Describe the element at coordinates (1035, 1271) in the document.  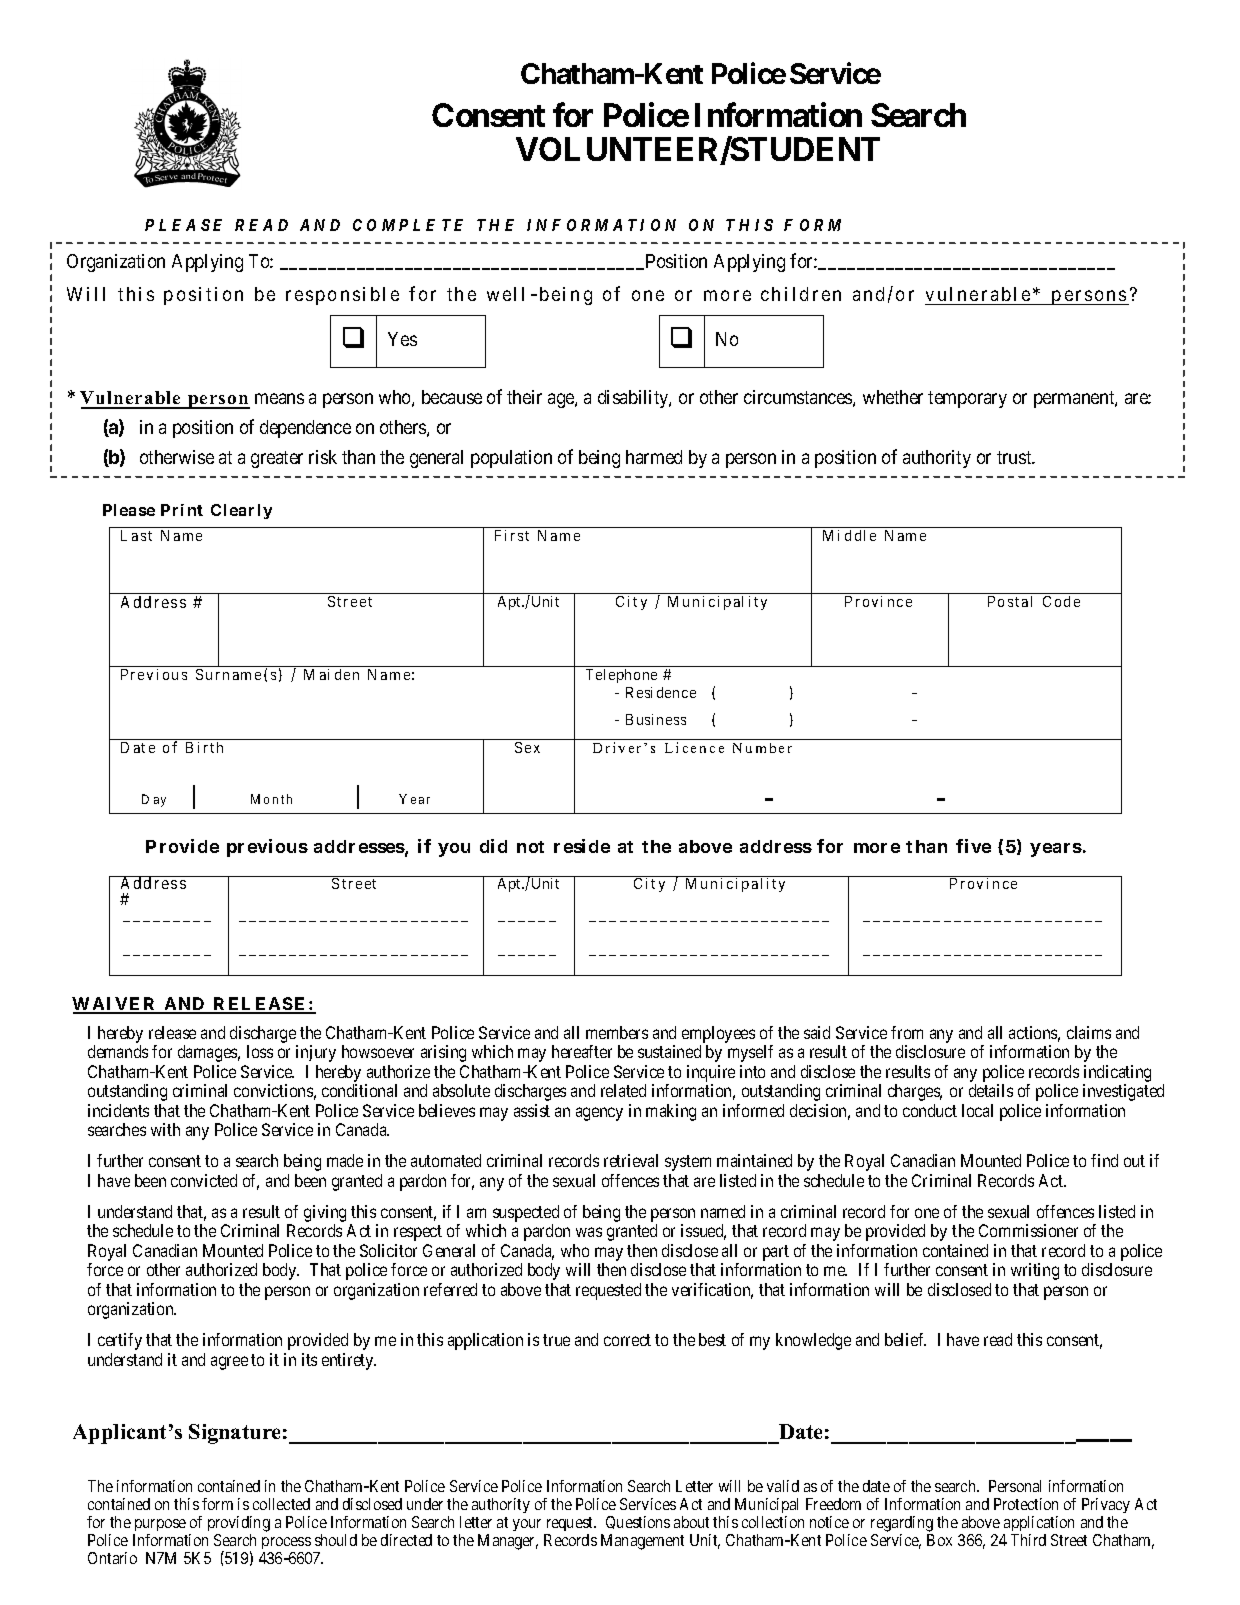
I see `writing` at that location.
